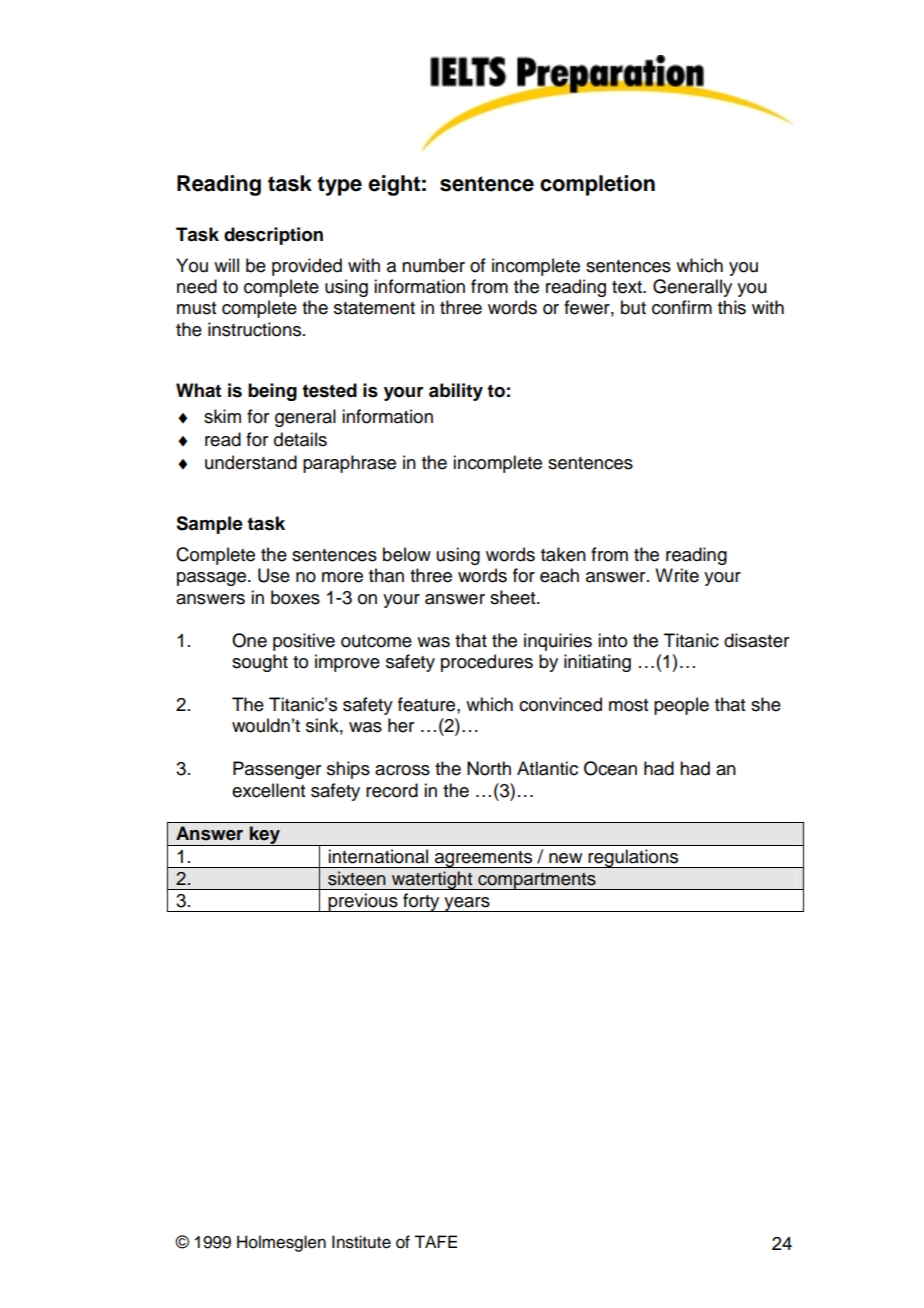  Describe the element at coordinates (260, 663) in the image. I see `sought` at that location.
